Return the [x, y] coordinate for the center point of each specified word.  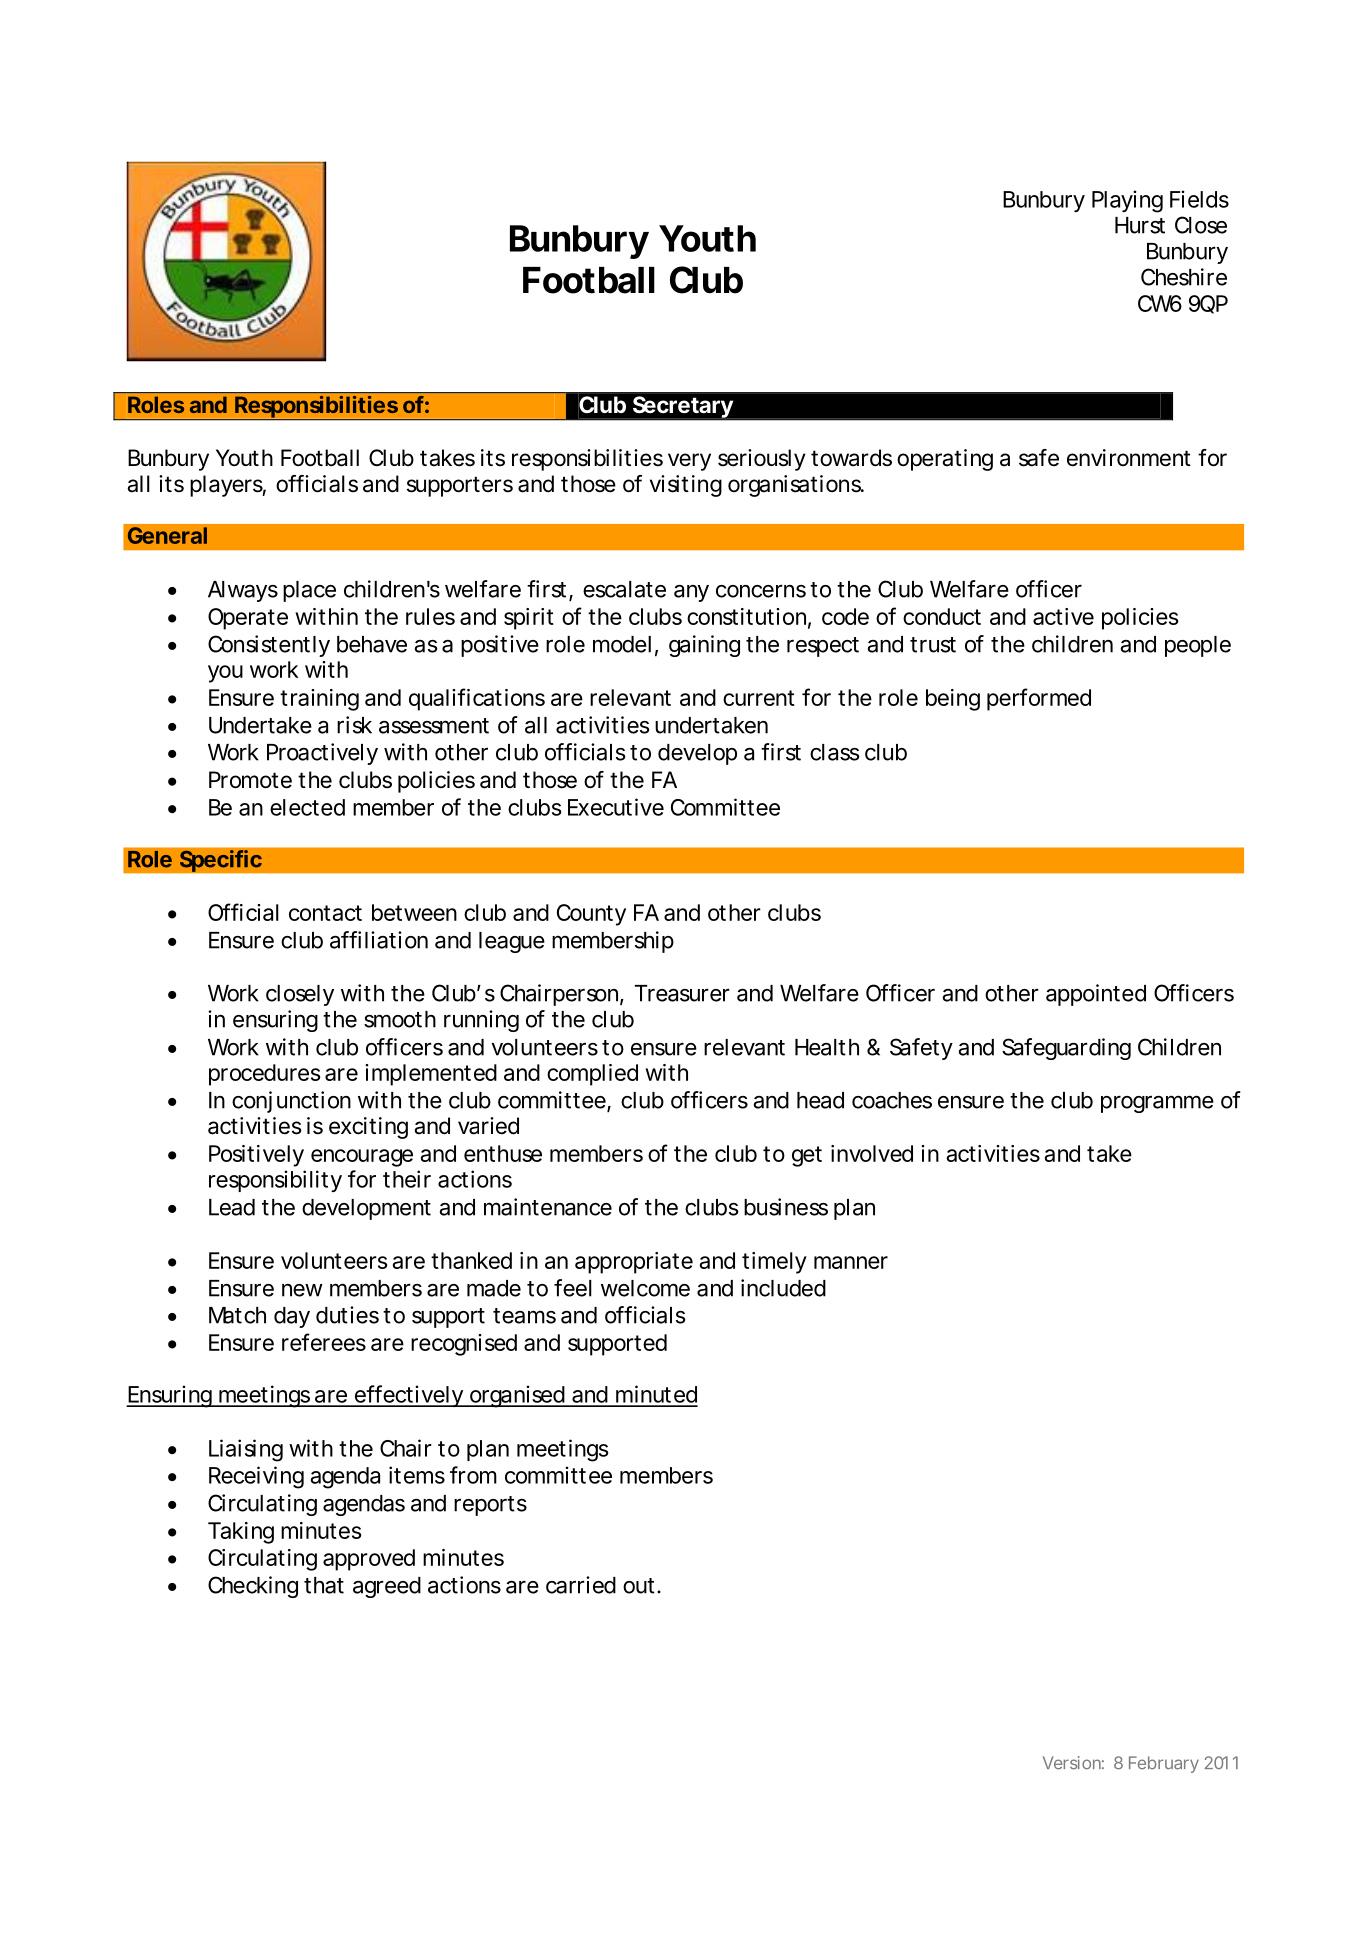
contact [325, 913]
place [309, 591]
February [1164, 1764]
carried [581, 1585]
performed [1039, 699]
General [167, 535]
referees [324, 1342]
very [689, 462]
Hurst [1140, 225]
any [691, 593]
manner [851, 1262]
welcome [645, 1288]
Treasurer [682, 993]
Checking [253, 1587]
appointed [1096, 995]
